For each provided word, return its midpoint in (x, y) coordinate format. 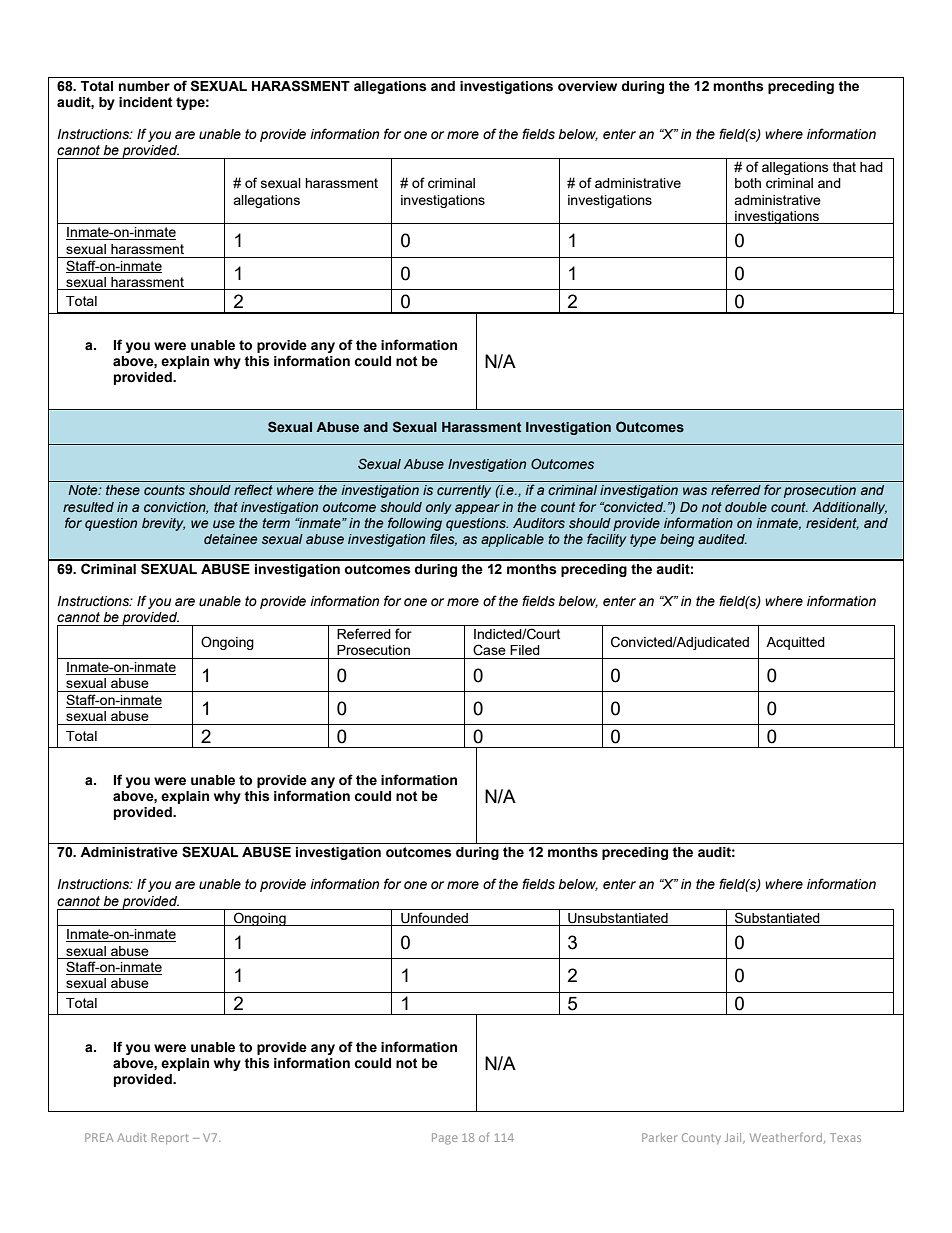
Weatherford (787, 1137)
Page (445, 1139)
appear (477, 509)
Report (170, 1138)
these (123, 490)
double (746, 507)
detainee (230, 539)
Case (489, 650)
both (748, 183)
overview (587, 86)
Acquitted (795, 643)
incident (146, 102)
